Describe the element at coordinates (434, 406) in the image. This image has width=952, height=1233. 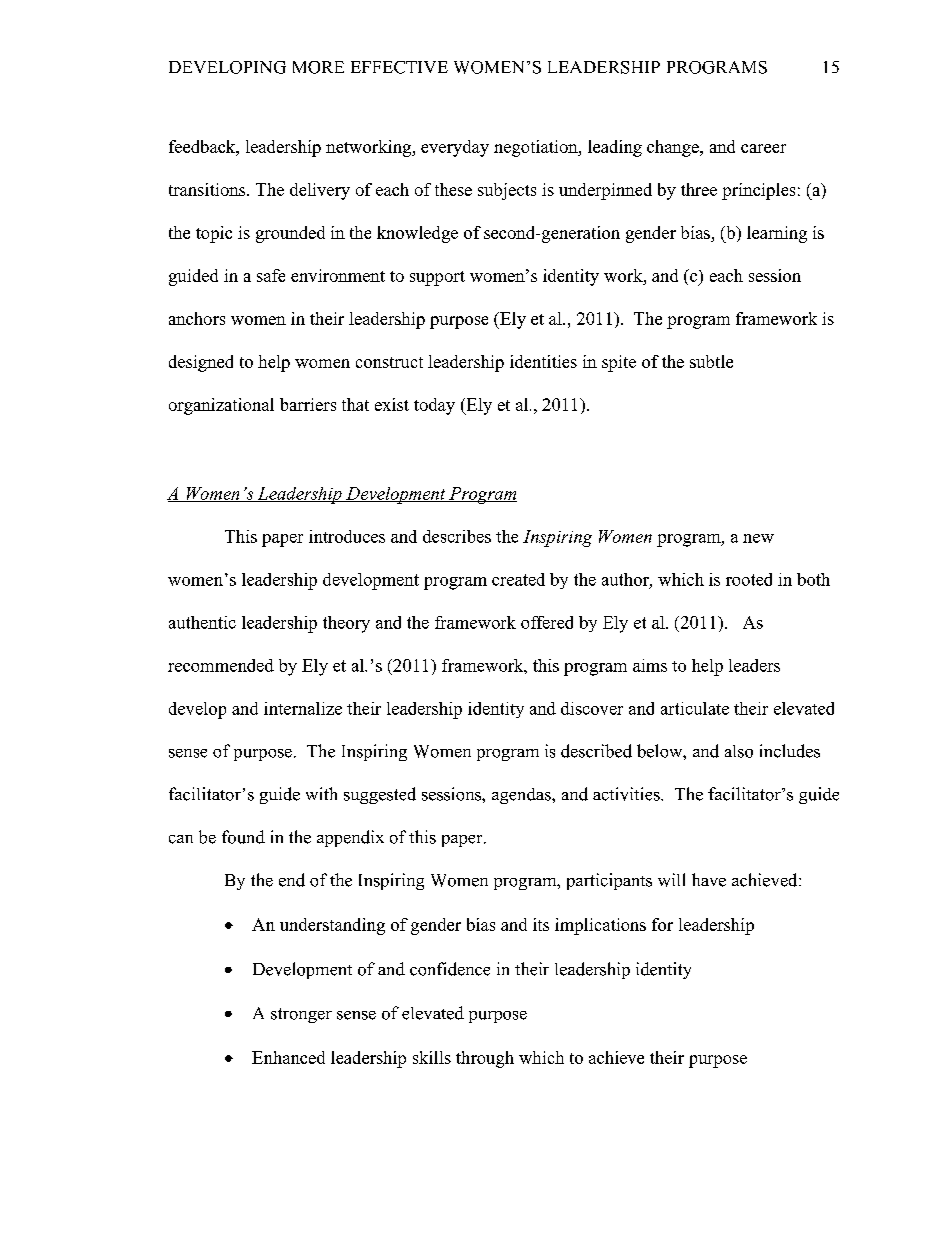
I see `today` at that location.
